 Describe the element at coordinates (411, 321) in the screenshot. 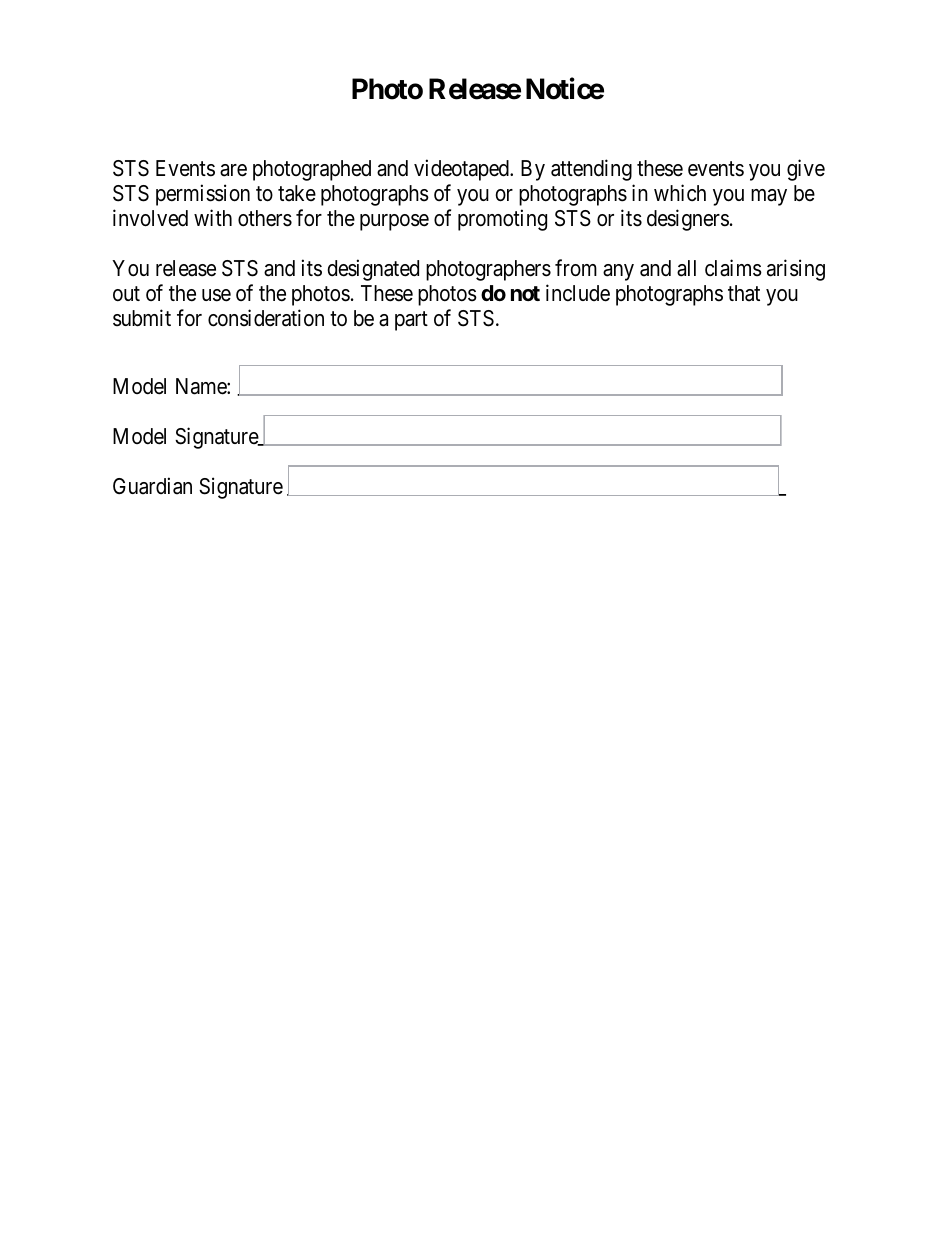

I see `part` at that location.
